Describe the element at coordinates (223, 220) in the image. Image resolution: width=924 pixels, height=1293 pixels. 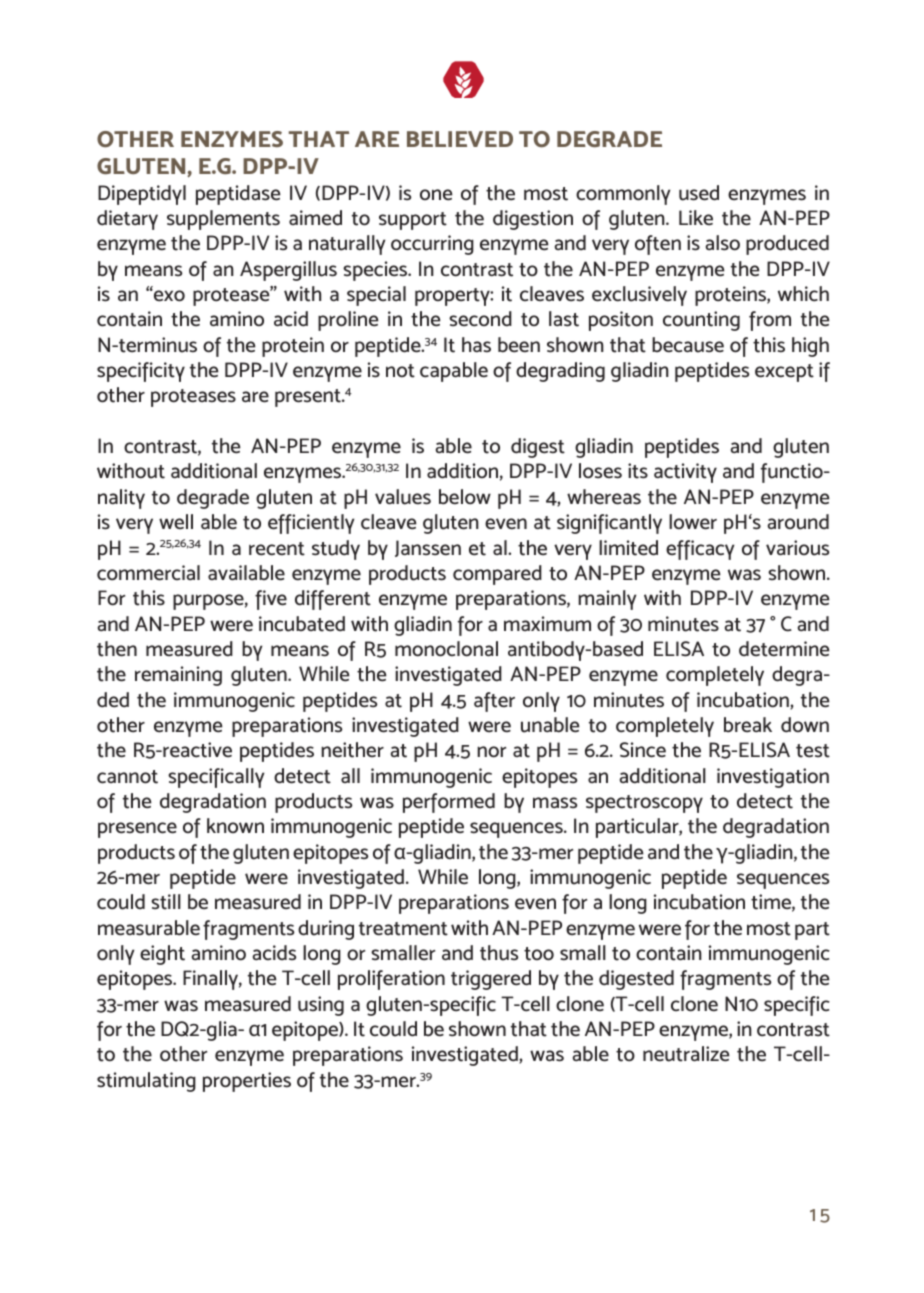
I see `supplements` at that location.
